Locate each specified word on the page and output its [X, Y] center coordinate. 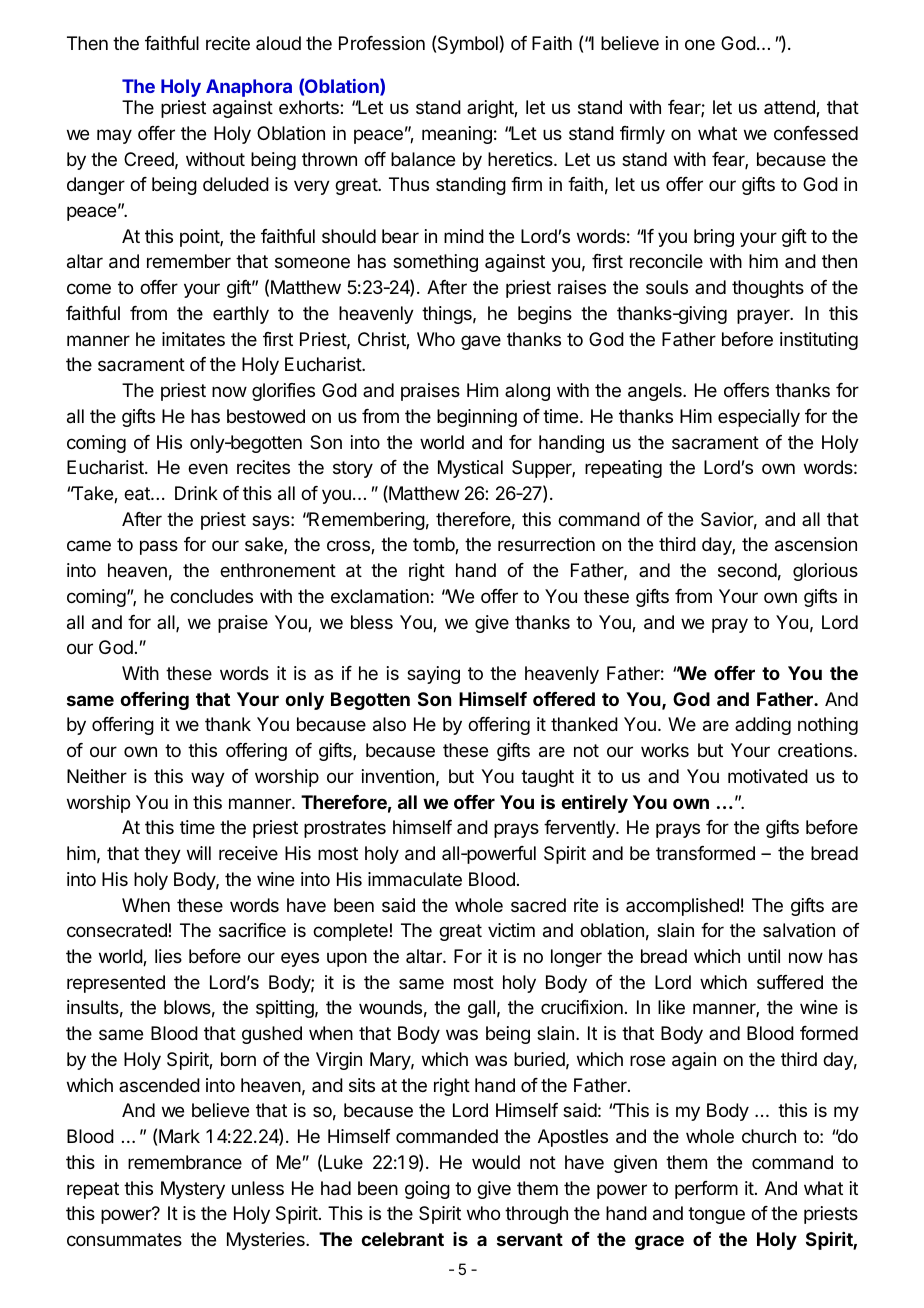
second [747, 570]
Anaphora [249, 88]
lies [168, 956]
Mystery [193, 1190]
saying [433, 675]
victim [511, 930]
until [764, 956]
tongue [716, 1215]
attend [790, 108]
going [427, 1190]
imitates [193, 339]
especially [759, 418]
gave [481, 342]
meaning [457, 135]
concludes [211, 596]
